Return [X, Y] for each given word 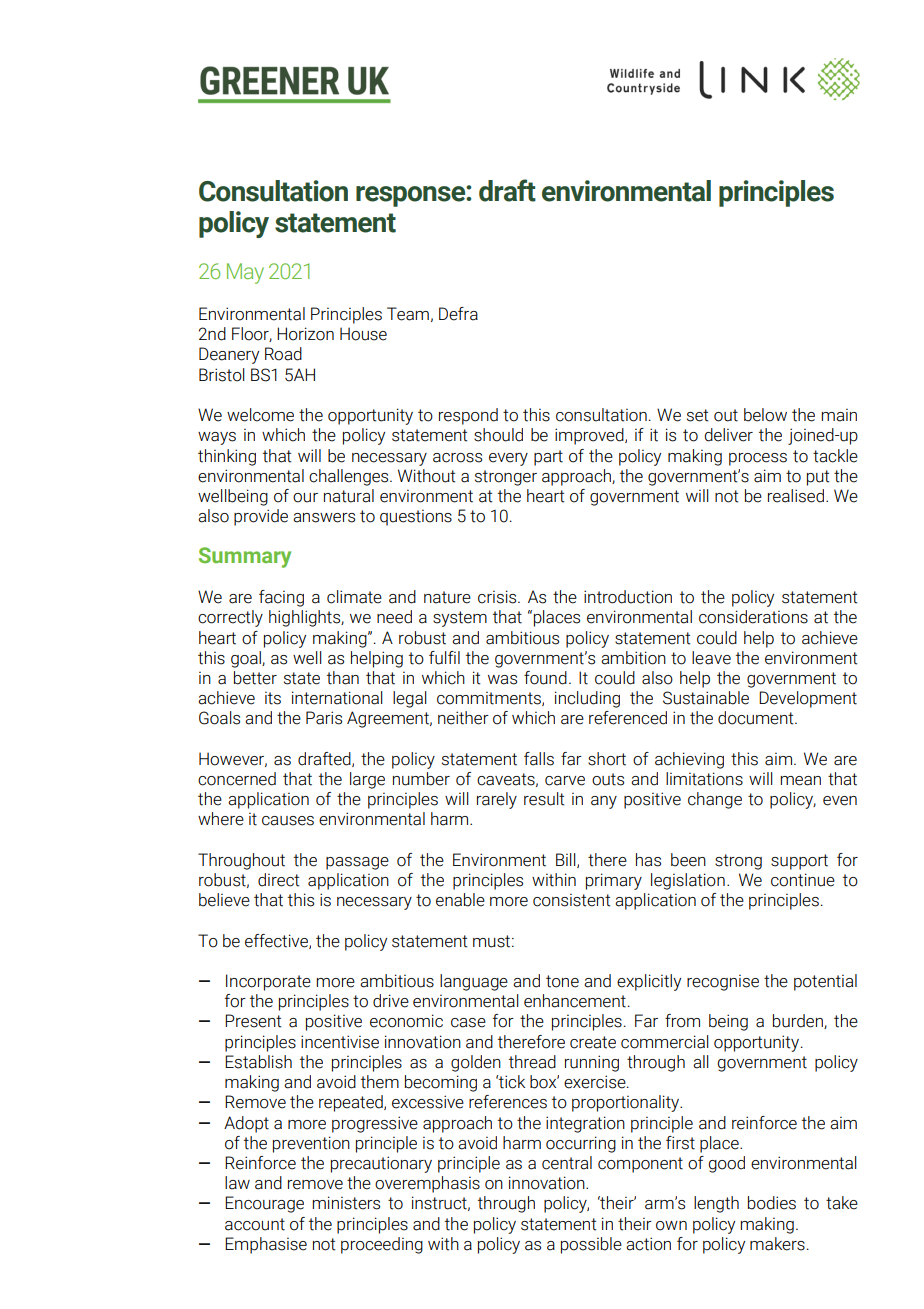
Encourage [264, 1204]
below [765, 415]
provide [261, 517]
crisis [498, 597]
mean [800, 781]
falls [539, 759]
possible [591, 1245]
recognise [723, 983]
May [245, 273]
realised [796, 496]
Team [408, 314]
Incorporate [268, 982]
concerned [237, 779]
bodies [772, 1203]
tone [562, 981]
